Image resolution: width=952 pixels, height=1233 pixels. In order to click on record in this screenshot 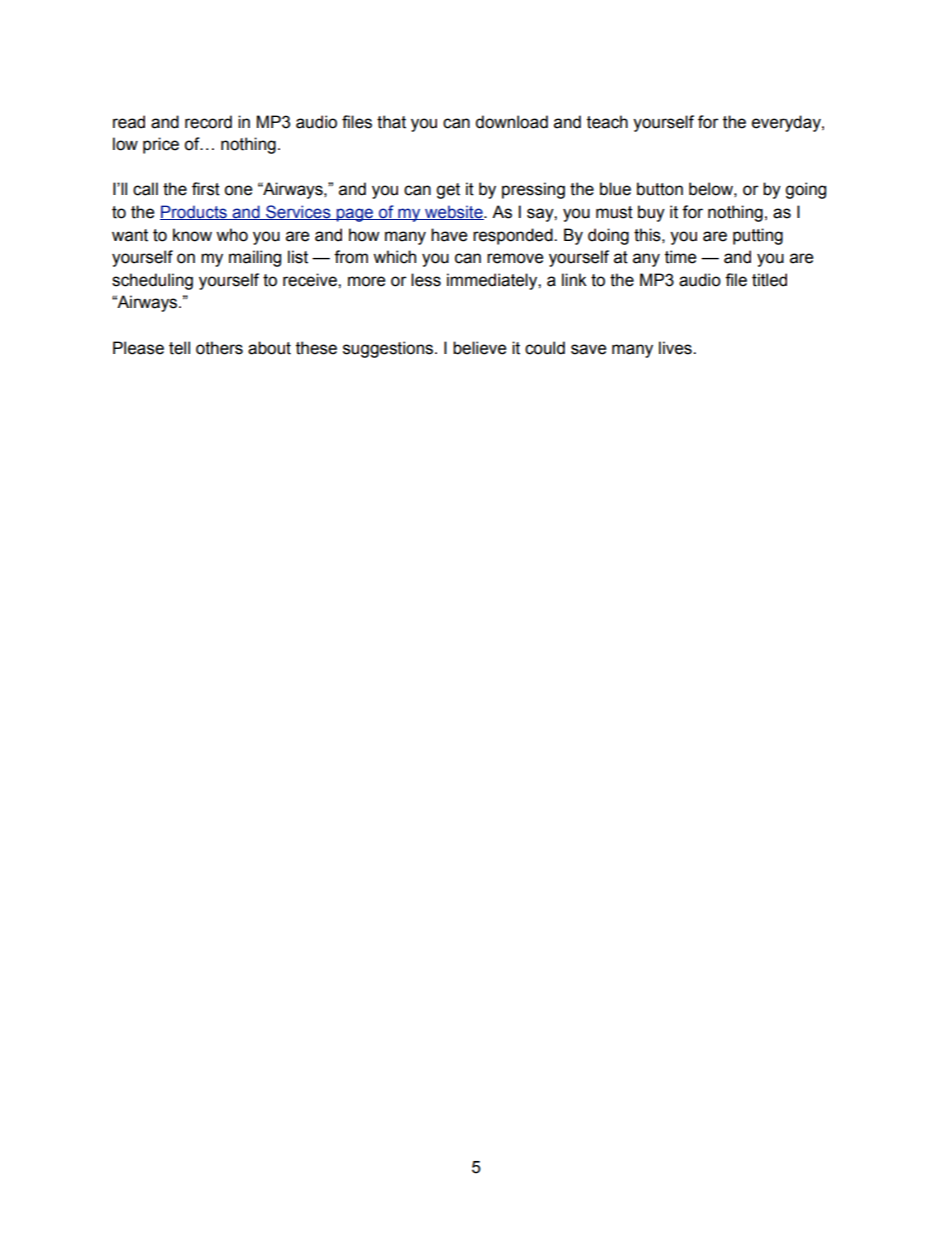, I will do `click(208, 122)`.
